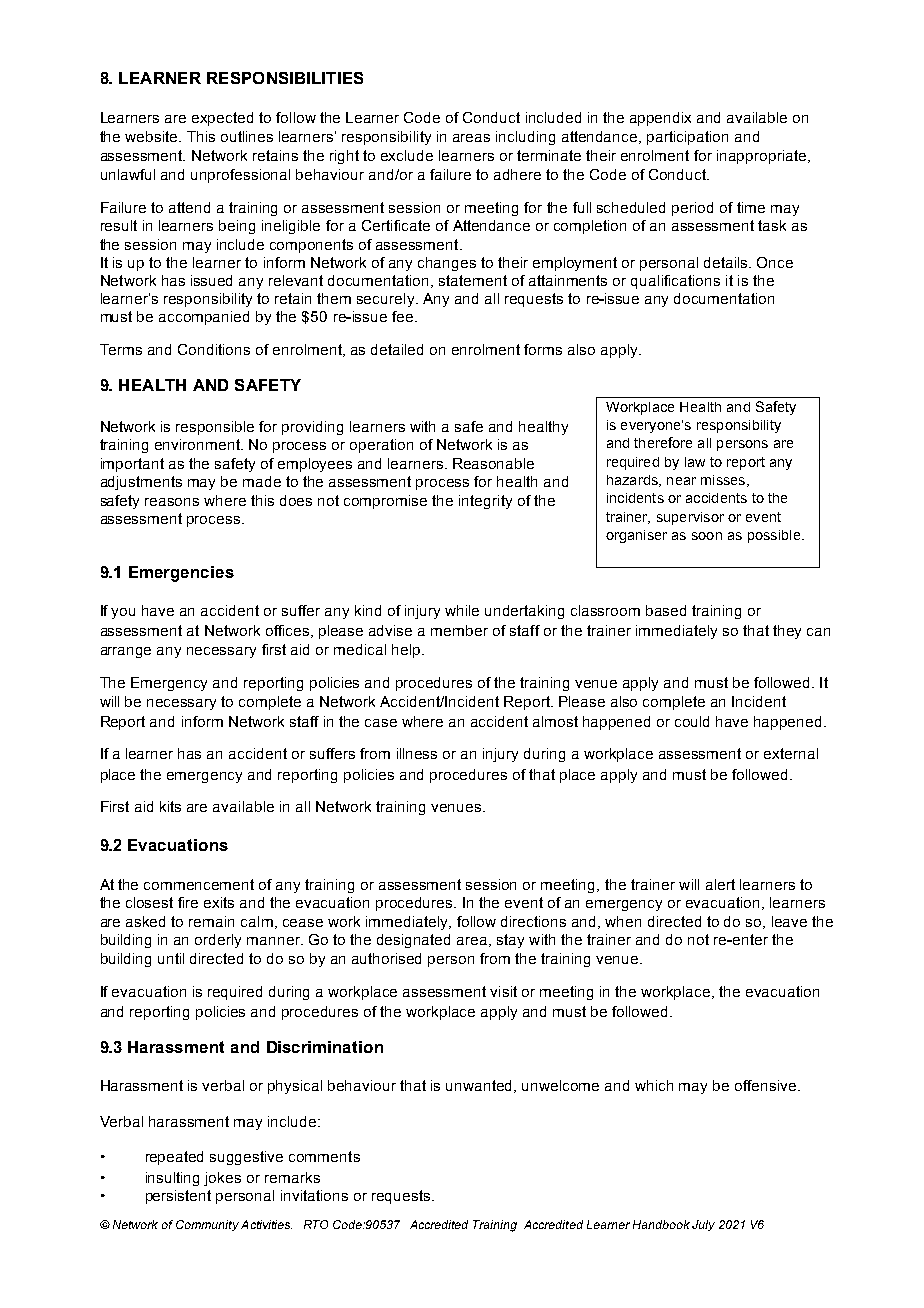 The image size is (924, 1308). What do you see at coordinates (687, 138) in the document?
I see `participation` at bounding box center [687, 138].
